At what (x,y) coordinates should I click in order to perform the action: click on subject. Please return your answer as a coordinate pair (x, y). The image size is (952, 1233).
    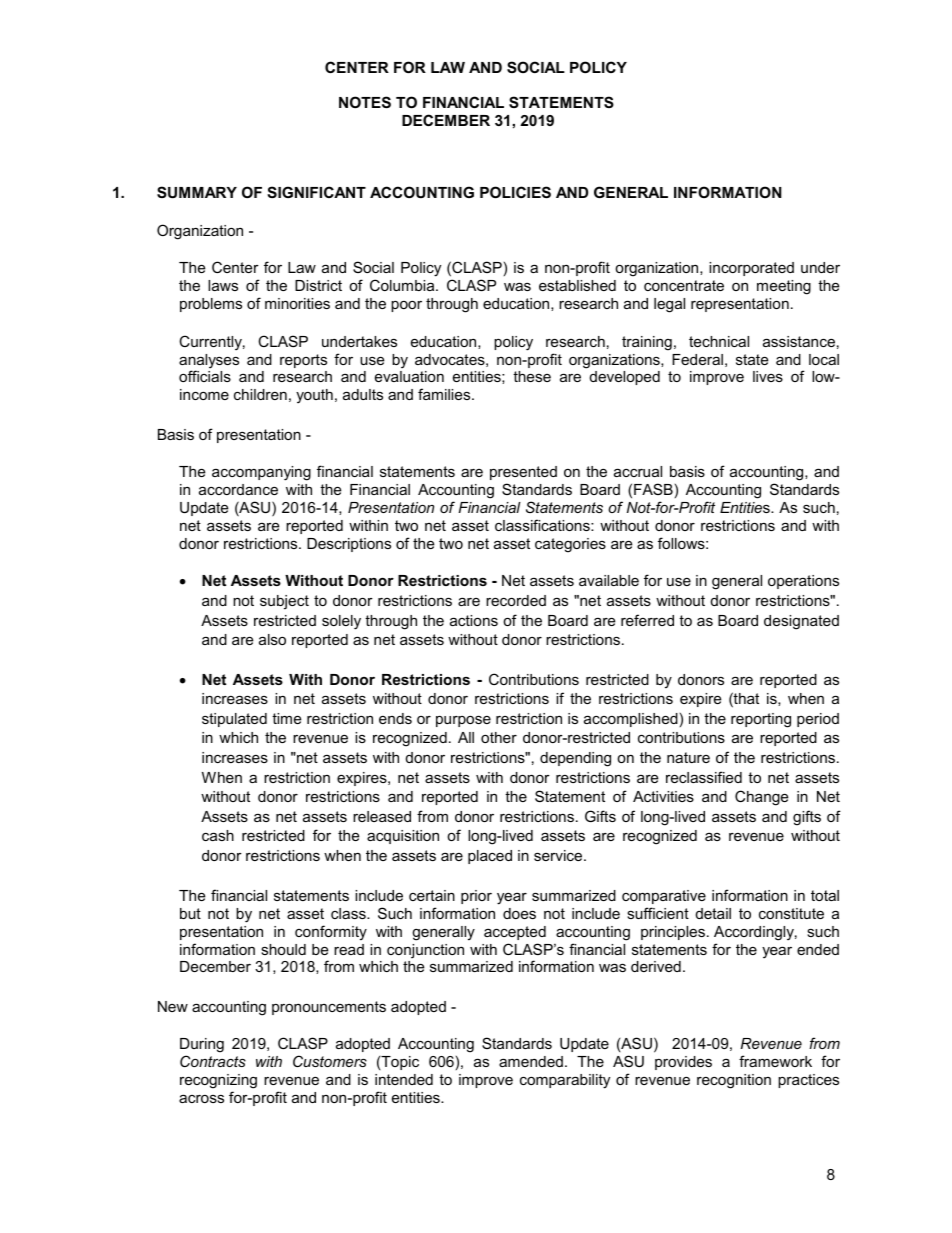
    Looking at the image, I should click on (284, 602).
